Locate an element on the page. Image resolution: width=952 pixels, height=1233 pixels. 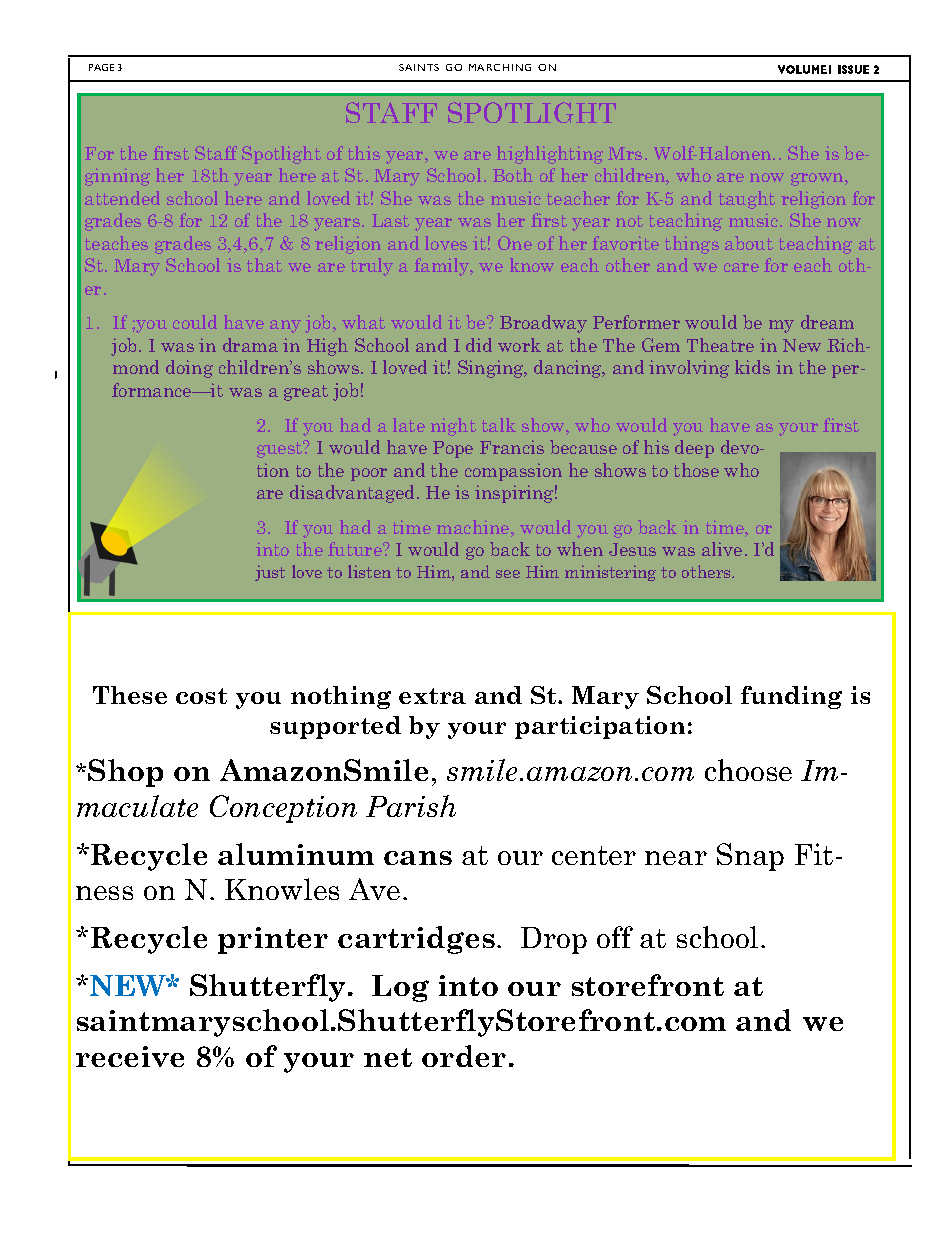
receive is located at coordinates (130, 1056).
